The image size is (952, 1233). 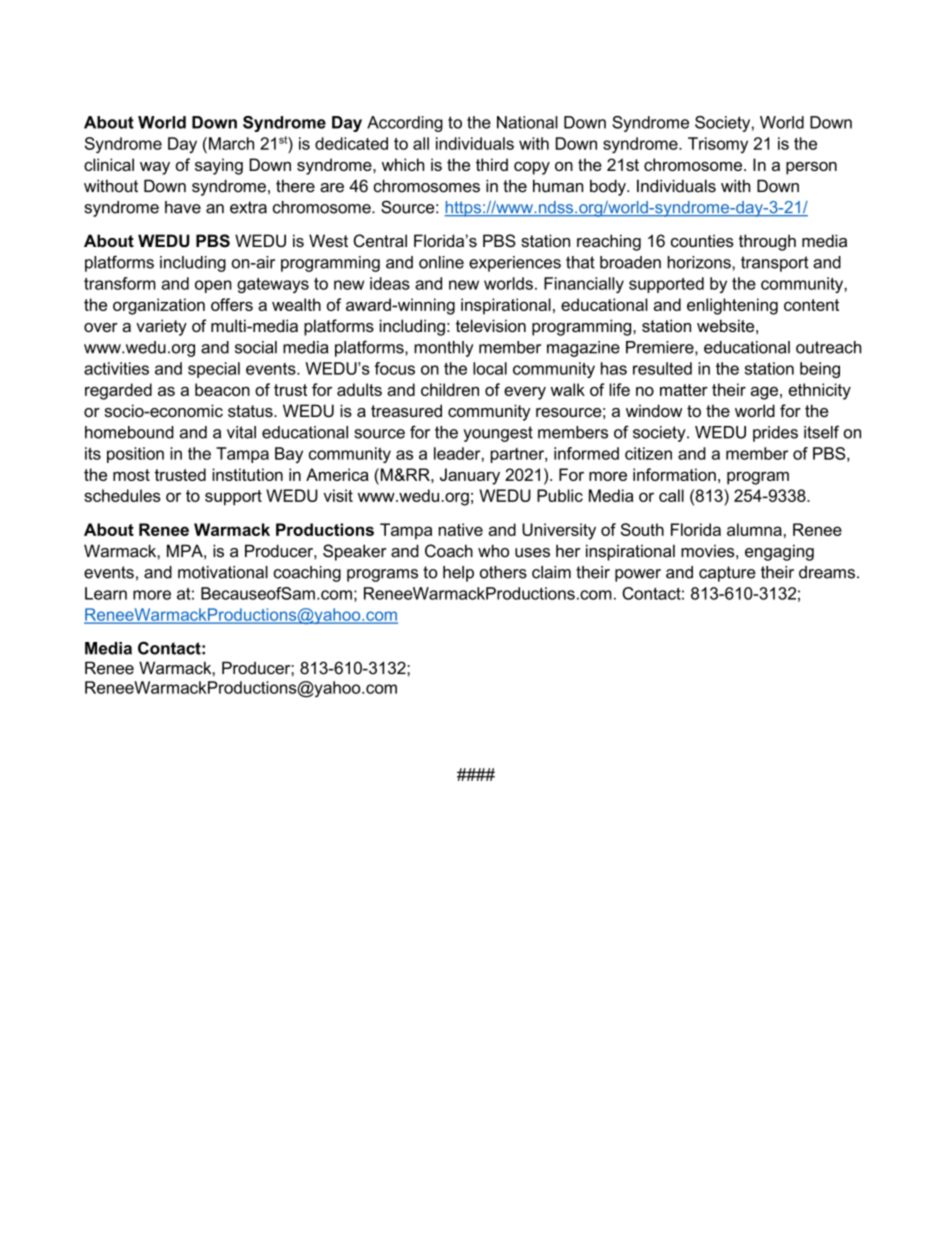 I want to click on According, so click(x=405, y=124).
